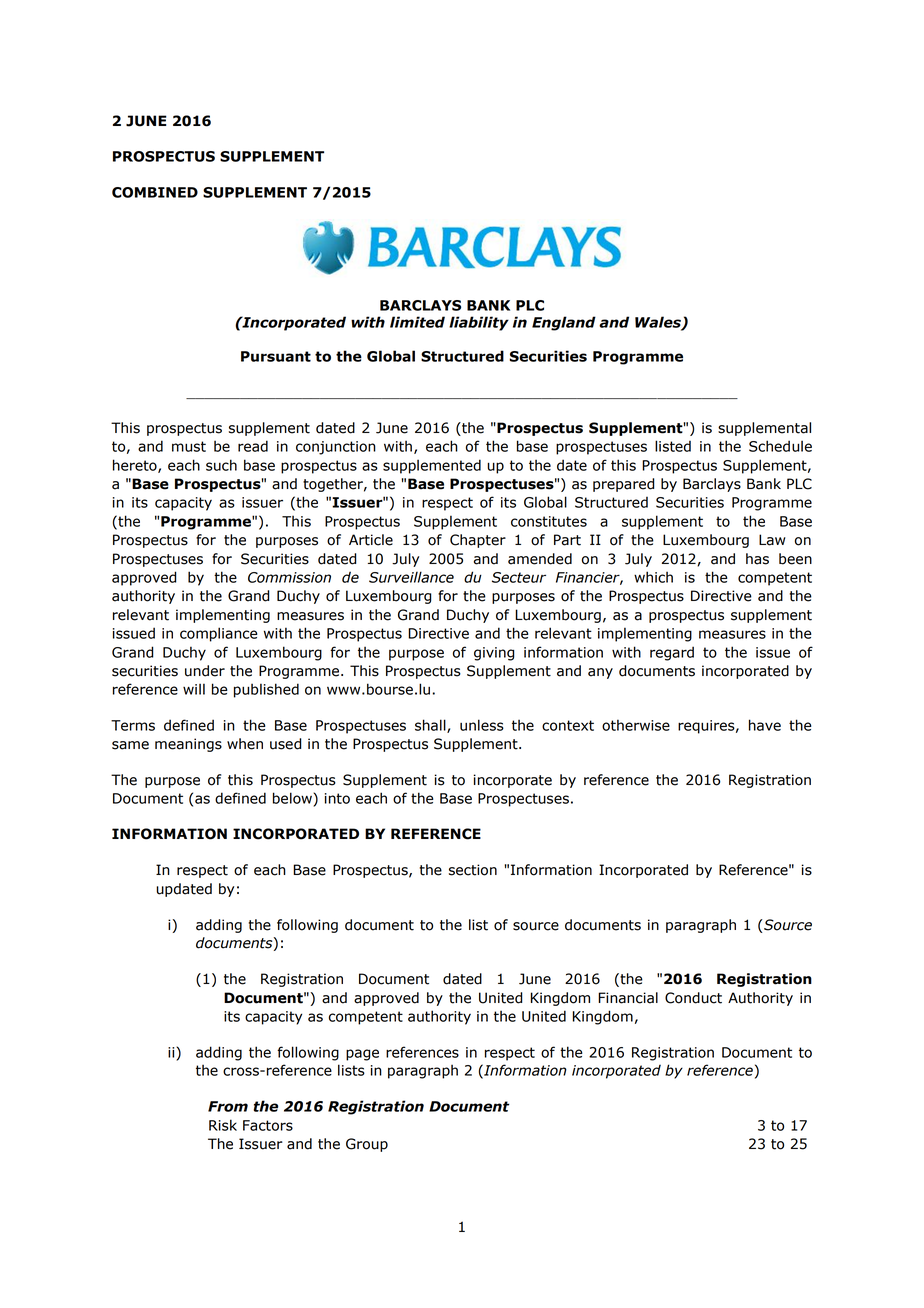 This page has height=1308, width=924. What do you see at coordinates (765, 725) in the page?
I see `have` at bounding box center [765, 725].
